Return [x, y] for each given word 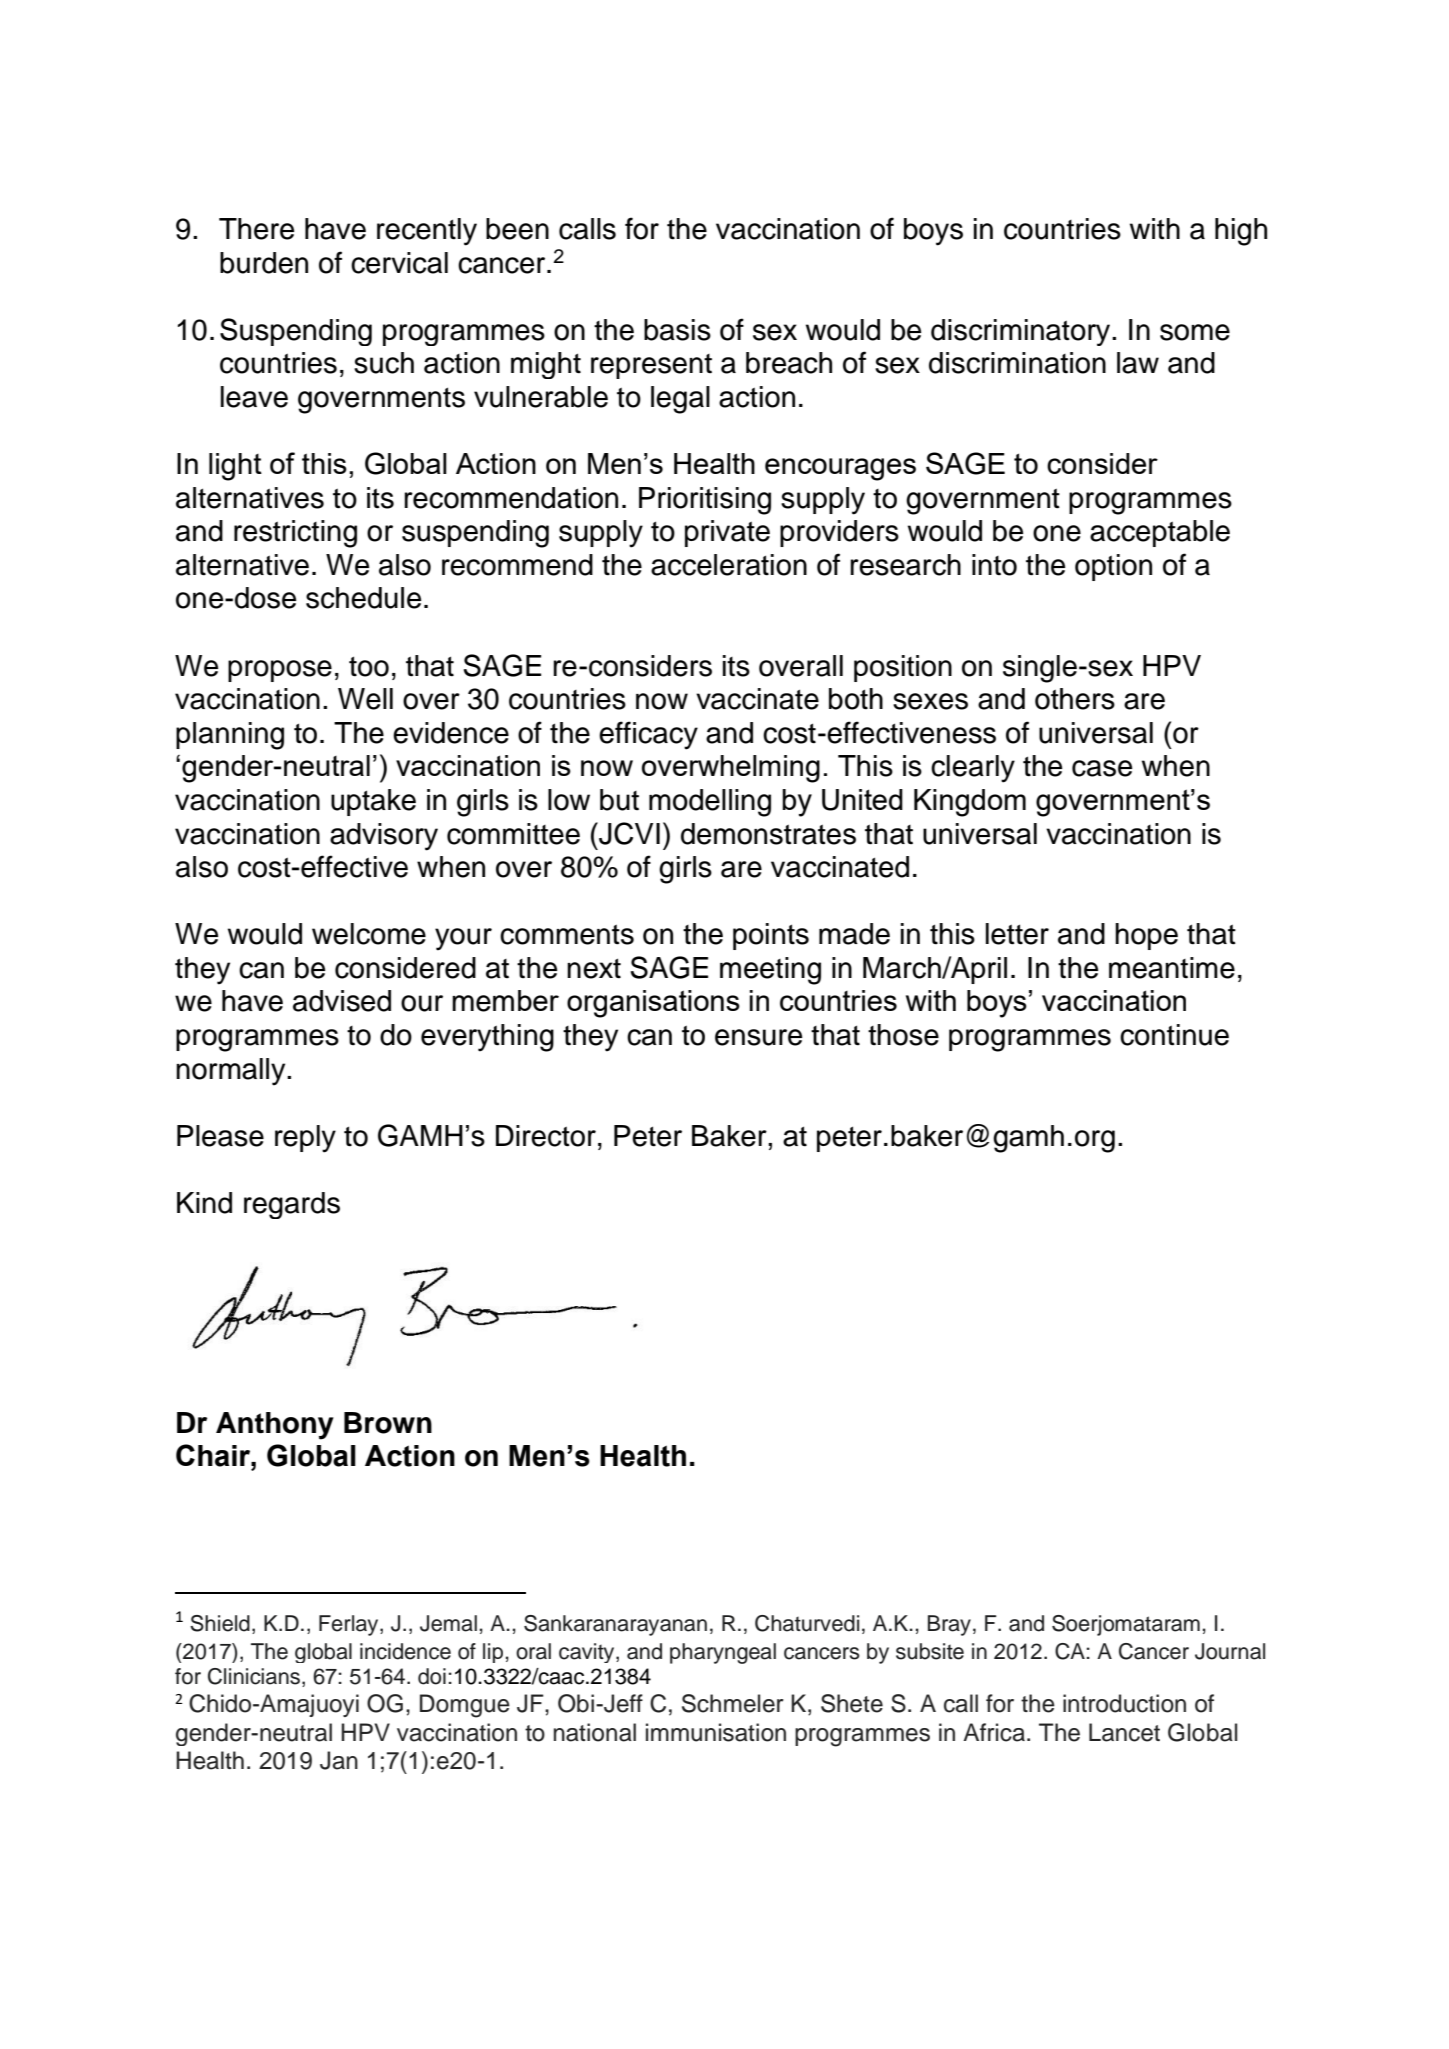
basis [677, 330]
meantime [1172, 968]
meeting [770, 971]
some [1195, 332]
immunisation [716, 1732]
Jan [339, 1760]
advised [342, 1001]
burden [264, 263]
